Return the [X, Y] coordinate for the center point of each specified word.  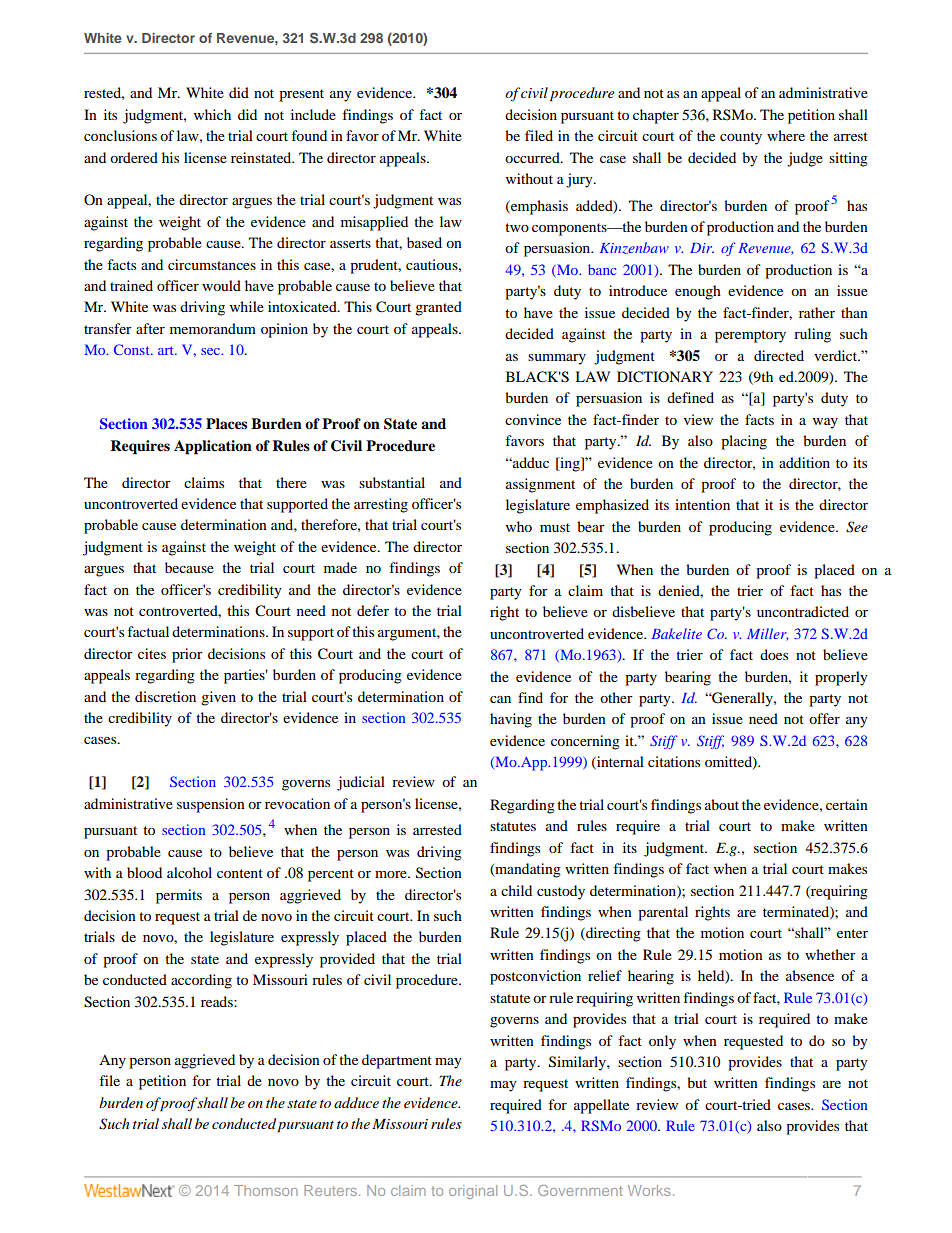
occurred [533, 157]
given [218, 698]
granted [438, 308]
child [516, 890]
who [519, 526]
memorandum [213, 328]
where [786, 135]
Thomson [266, 1190]
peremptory [750, 336]
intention [702, 504]
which [212, 114]
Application [213, 447]
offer [824, 718]
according [201, 981]
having [511, 720]
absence [810, 975]
